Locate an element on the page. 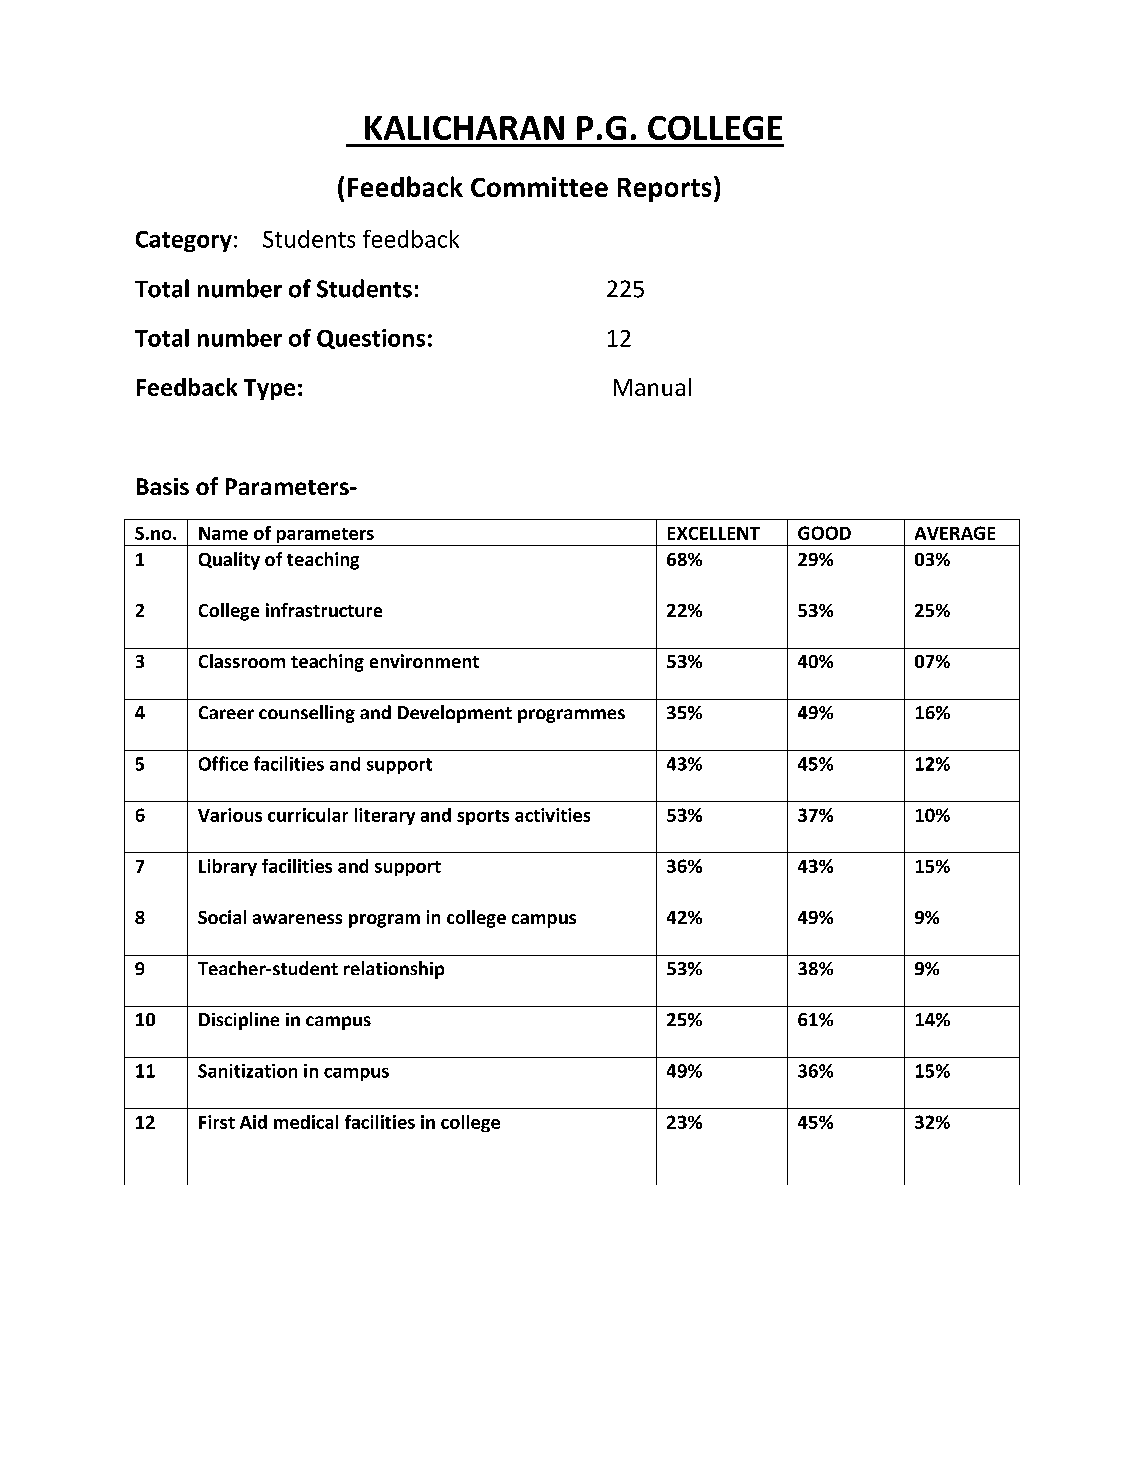  Quality is located at coordinates (229, 561).
